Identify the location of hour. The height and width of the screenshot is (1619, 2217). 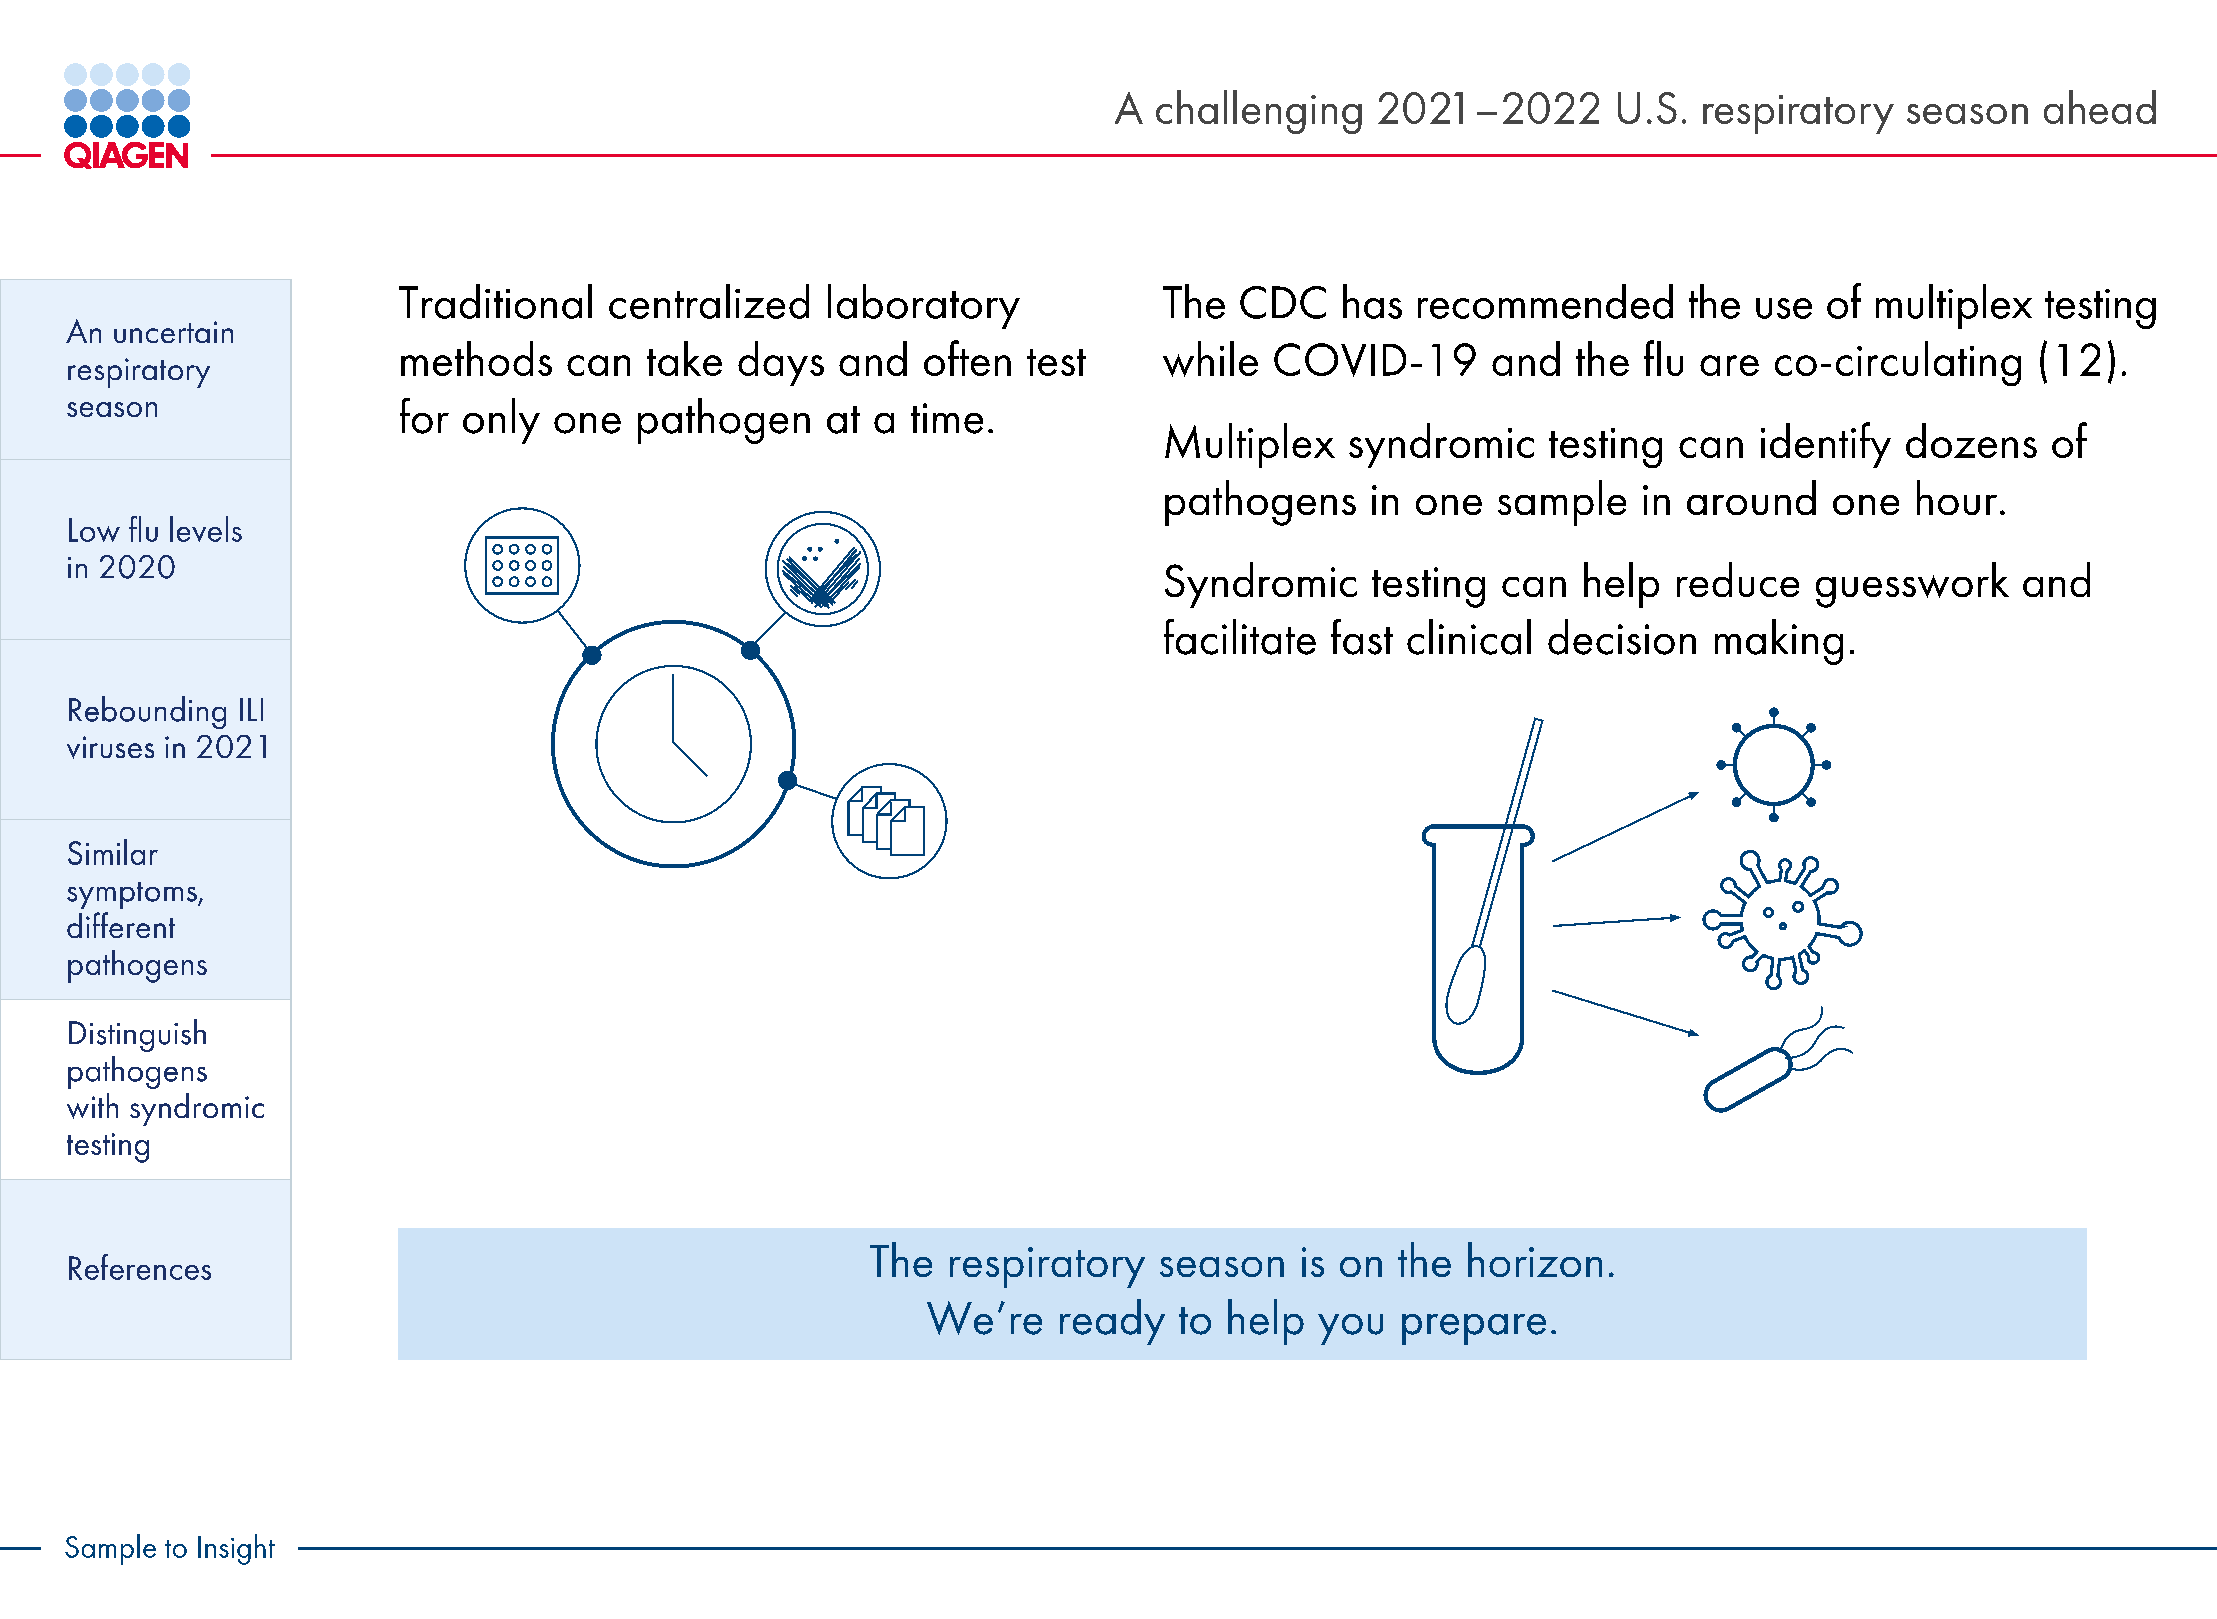
(1957, 497).
